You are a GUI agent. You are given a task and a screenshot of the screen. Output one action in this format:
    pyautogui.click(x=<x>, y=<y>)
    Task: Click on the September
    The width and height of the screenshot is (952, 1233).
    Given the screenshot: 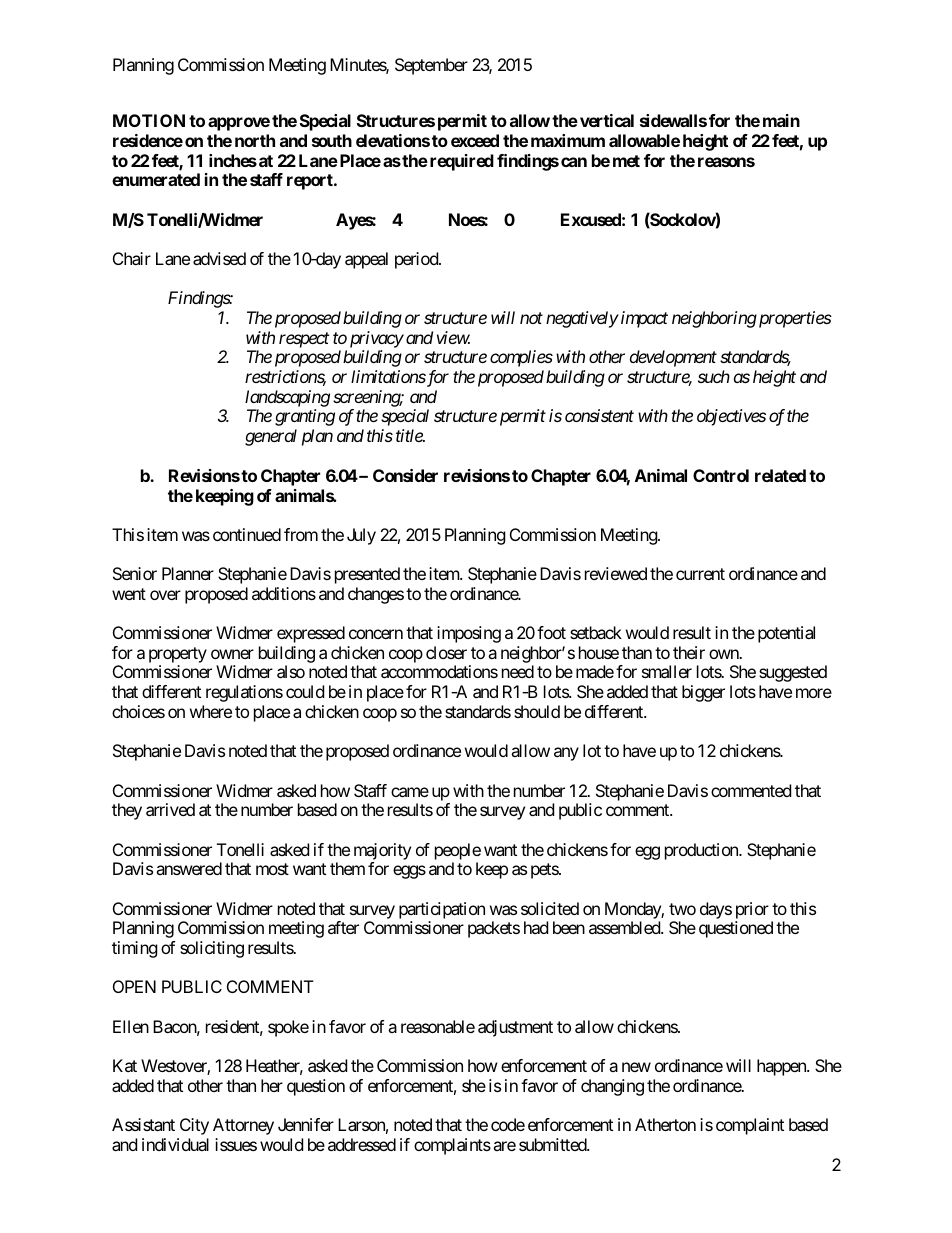 What is the action you would take?
    pyautogui.click(x=431, y=66)
